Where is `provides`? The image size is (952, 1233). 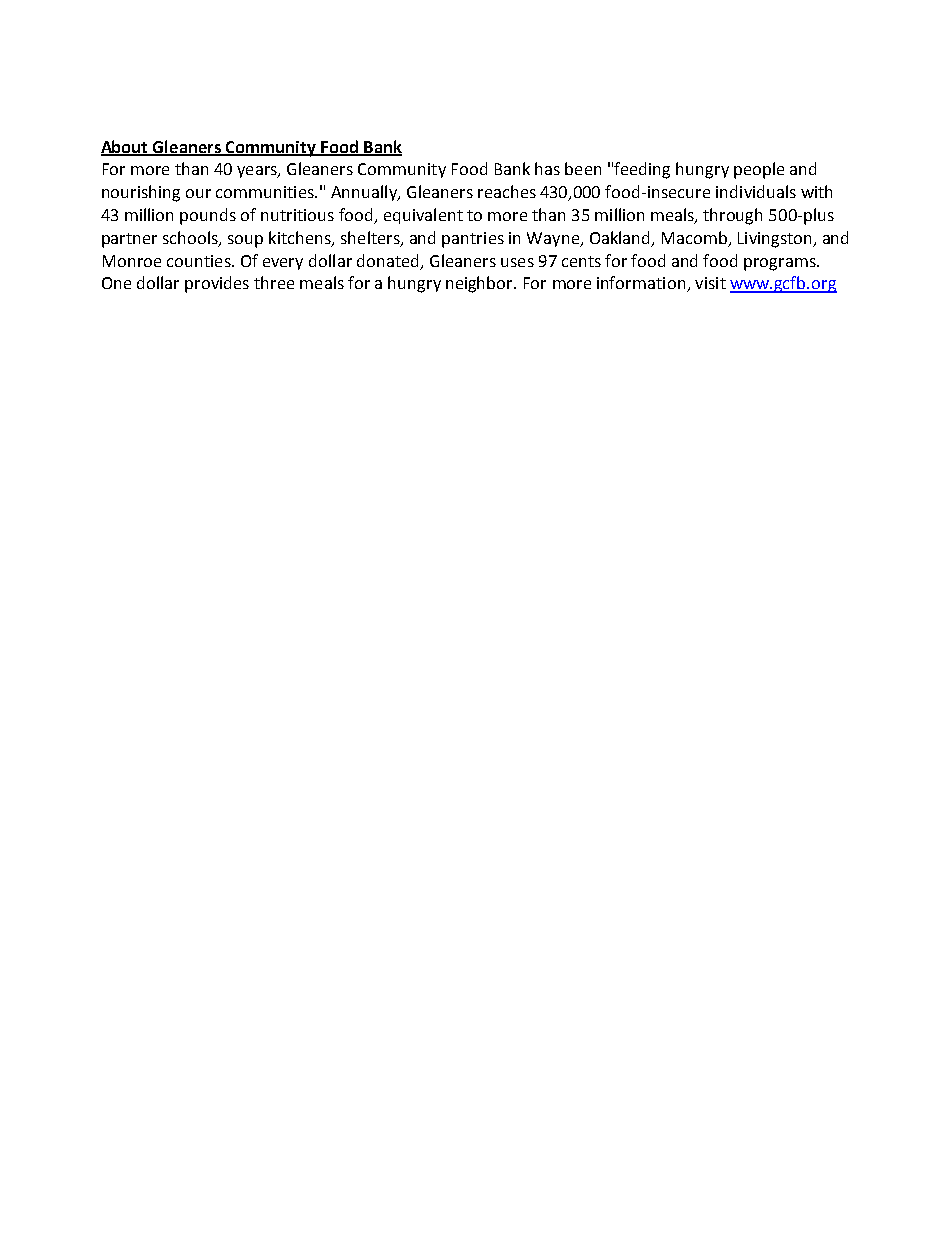
provides is located at coordinates (217, 284).
